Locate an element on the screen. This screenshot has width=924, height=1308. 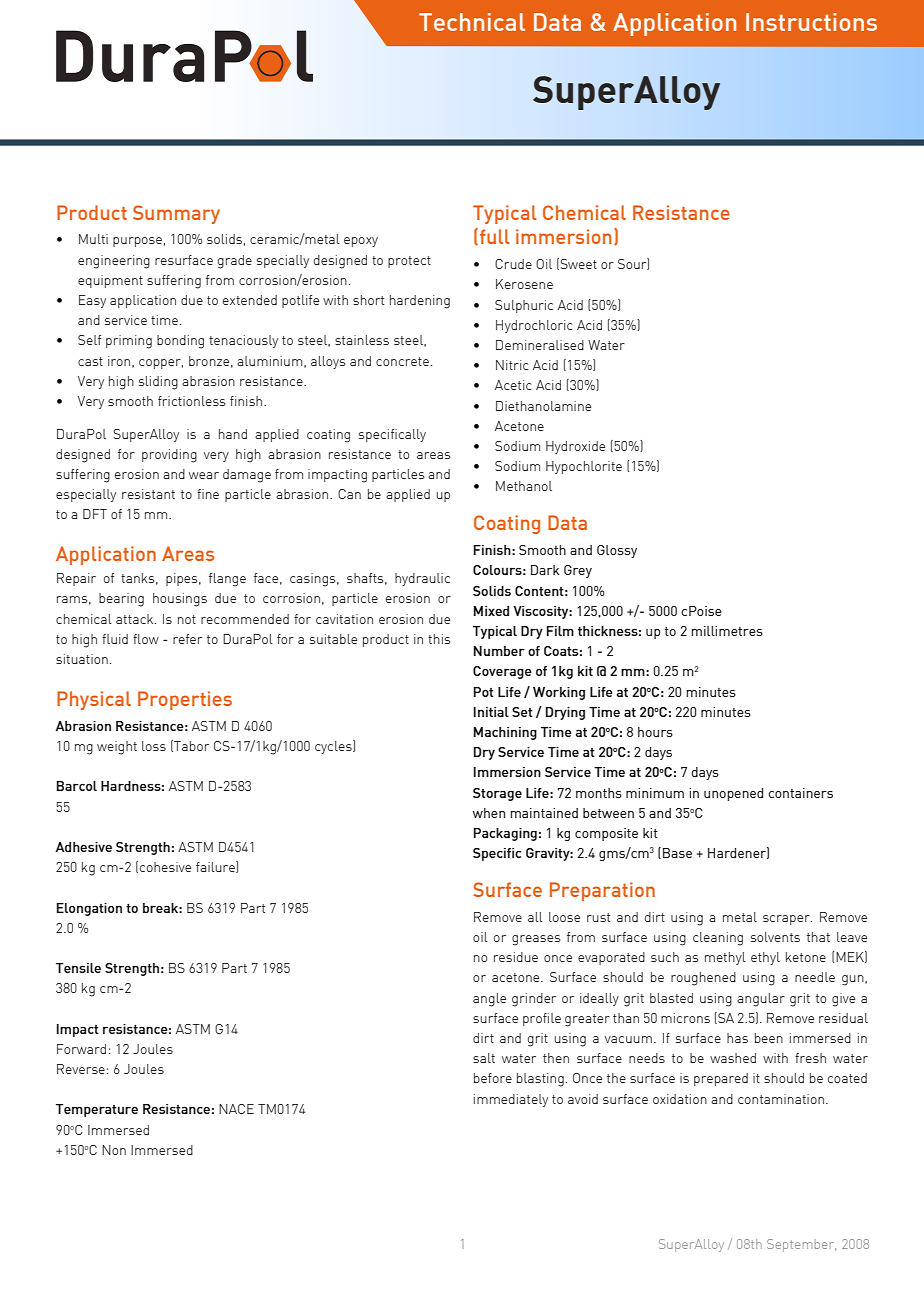
Technical is located at coordinates (472, 22).
